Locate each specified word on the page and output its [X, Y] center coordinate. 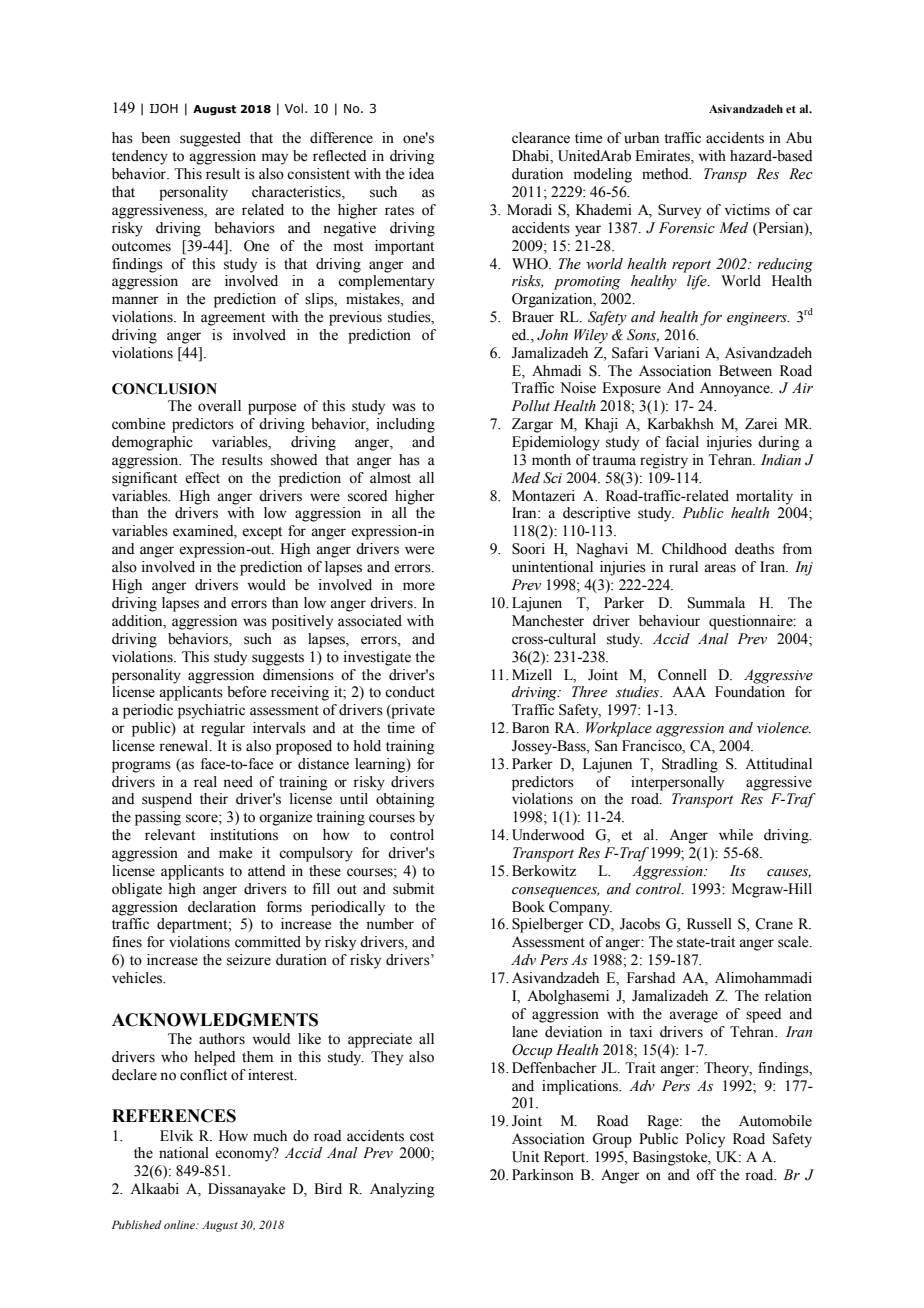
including [406, 425]
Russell [709, 924]
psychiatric [211, 711]
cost [422, 1137]
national [184, 1153]
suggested [210, 139]
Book [528, 907]
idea [421, 174]
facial [682, 442]
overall [219, 406]
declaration [222, 907]
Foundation [750, 692]
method [666, 174]
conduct [410, 692]
